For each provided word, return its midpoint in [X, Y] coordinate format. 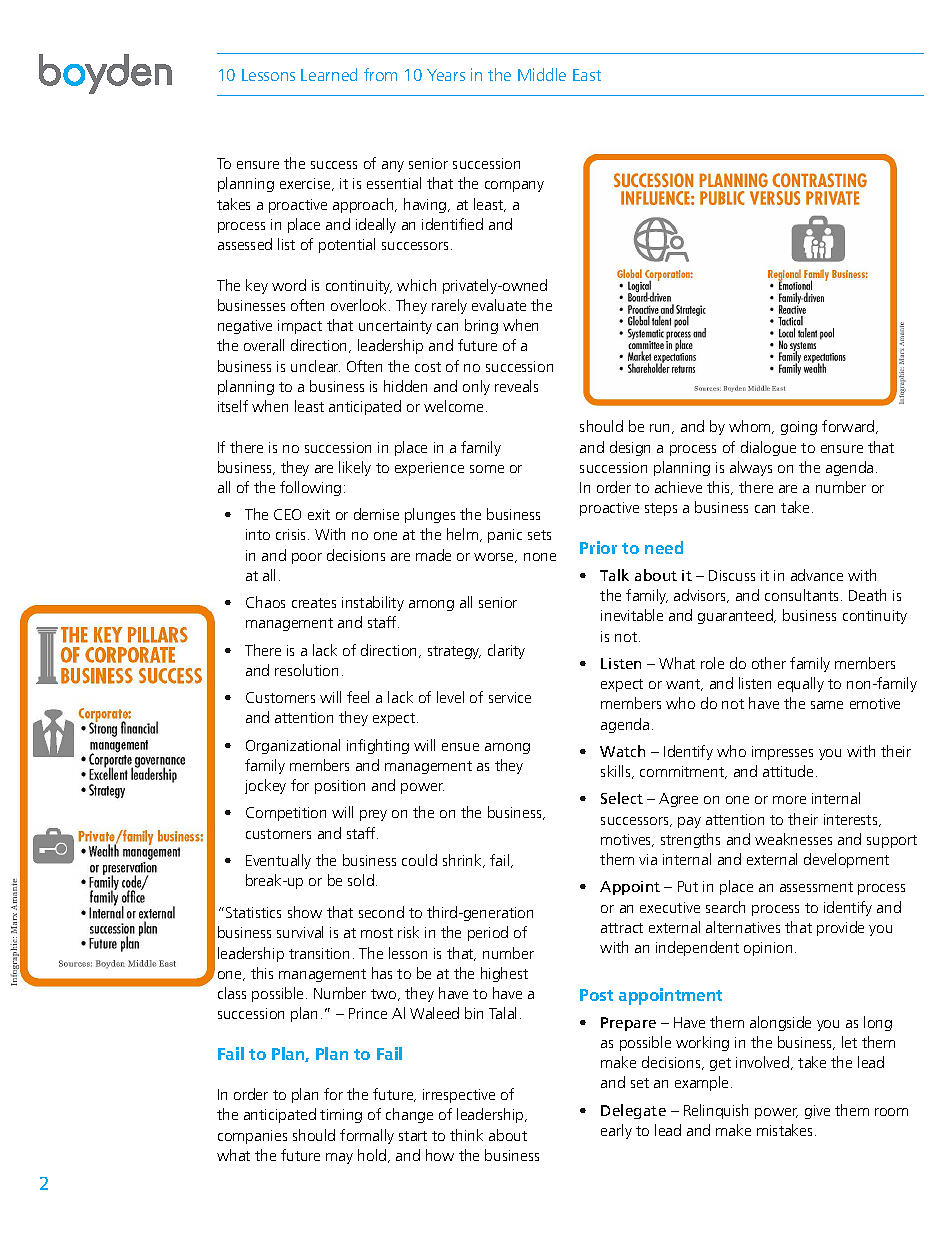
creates [314, 603]
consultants [803, 595]
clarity [506, 651]
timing [341, 1116]
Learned [329, 74]
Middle [542, 74]
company [514, 186]
